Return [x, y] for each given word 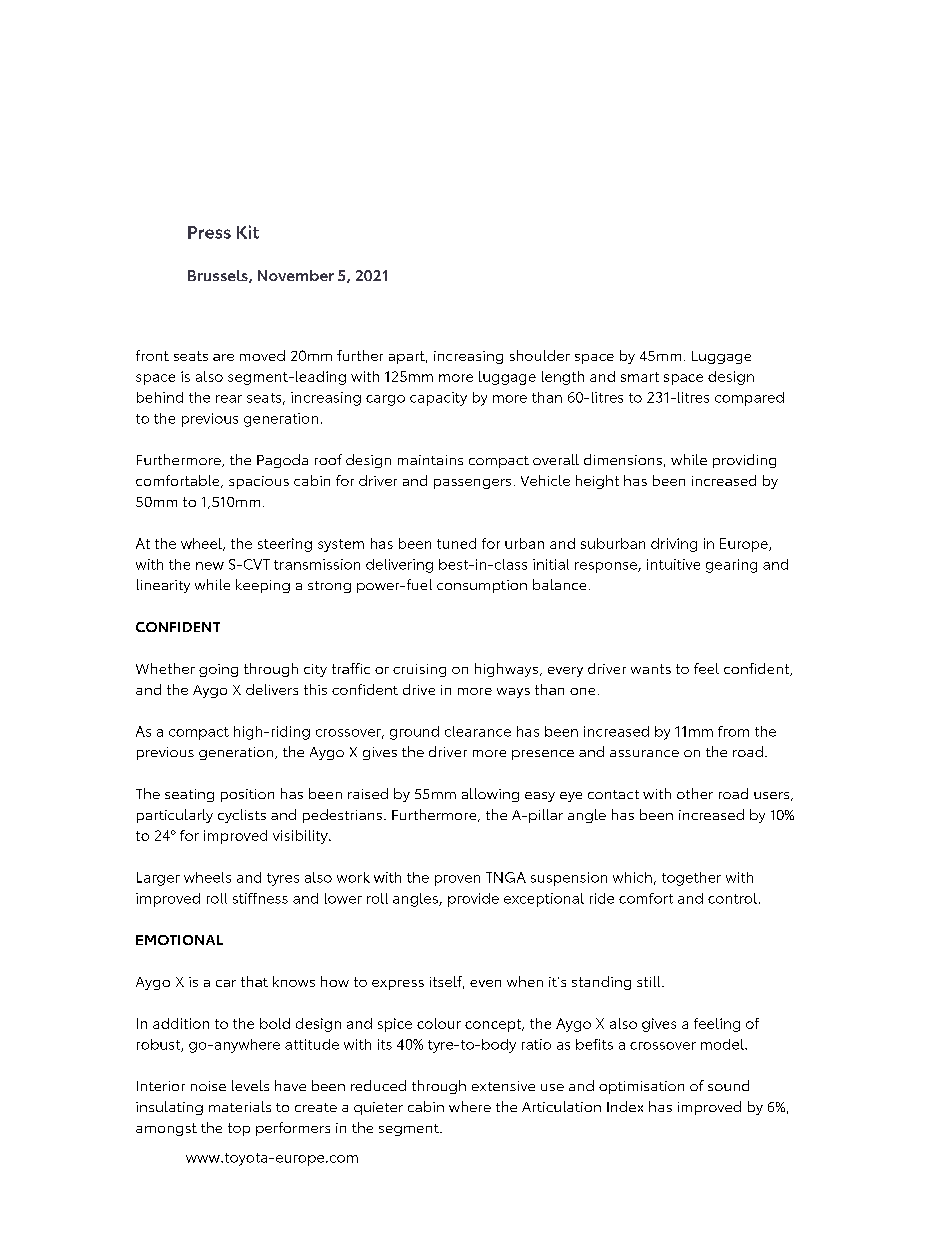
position [247, 795]
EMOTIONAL [179, 940]
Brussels [219, 276]
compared [749, 399]
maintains [430, 460]
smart [640, 377]
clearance [478, 731]
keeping [263, 586]
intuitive [673, 564]
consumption [482, 586]
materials [240, 1106]
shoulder [540, 355]
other [695, 793]
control [732, 898]
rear [229, 399]
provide [473, 900]
